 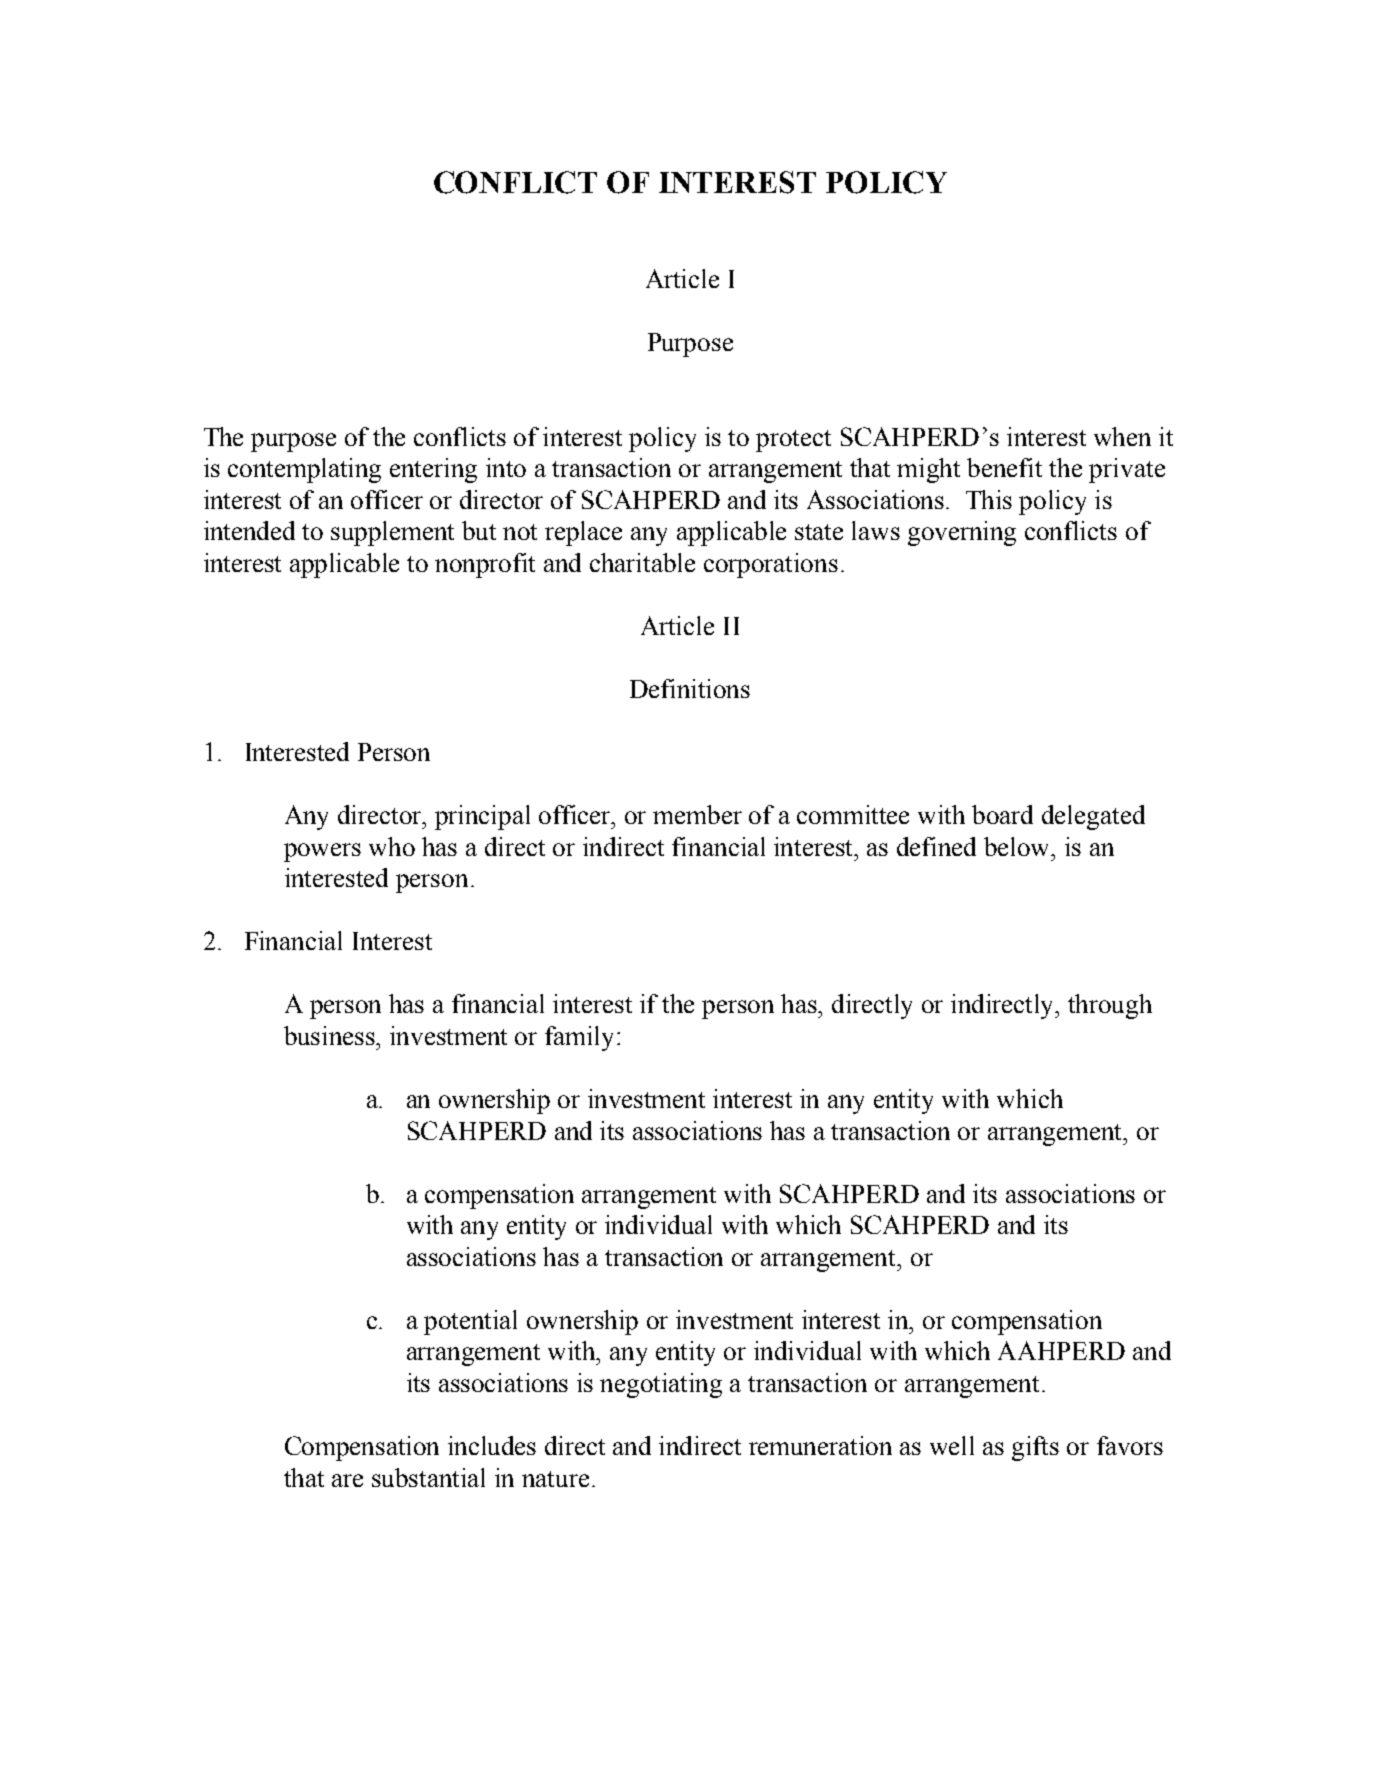 What do you see at coordinates (304, 470) in the image?
I see `contemplating` at bounding box center [304, 470].
